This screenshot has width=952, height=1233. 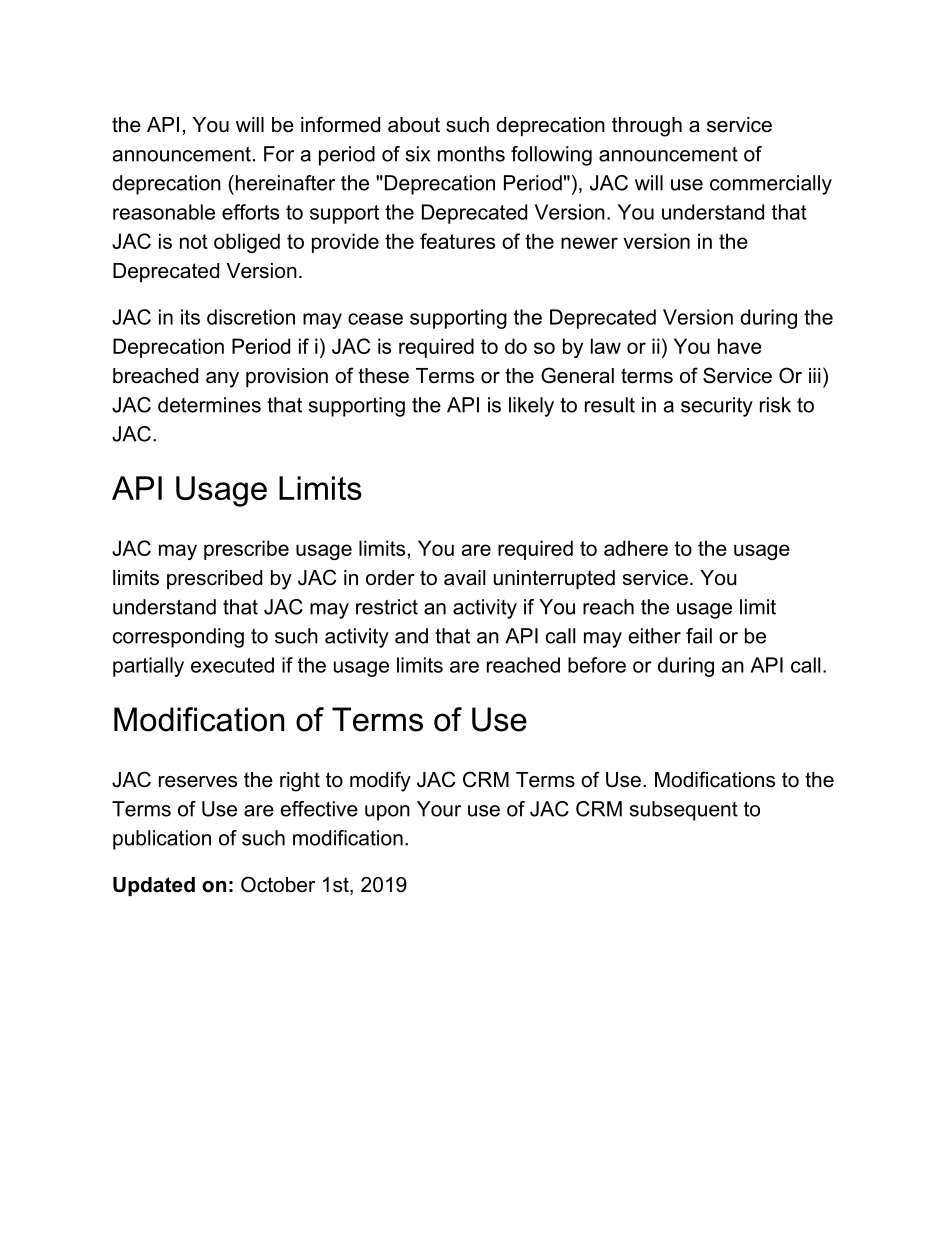 What do you see at coordinates (278, 884) in the screenshot?
I see `October` at bounding box center [278, 884].
